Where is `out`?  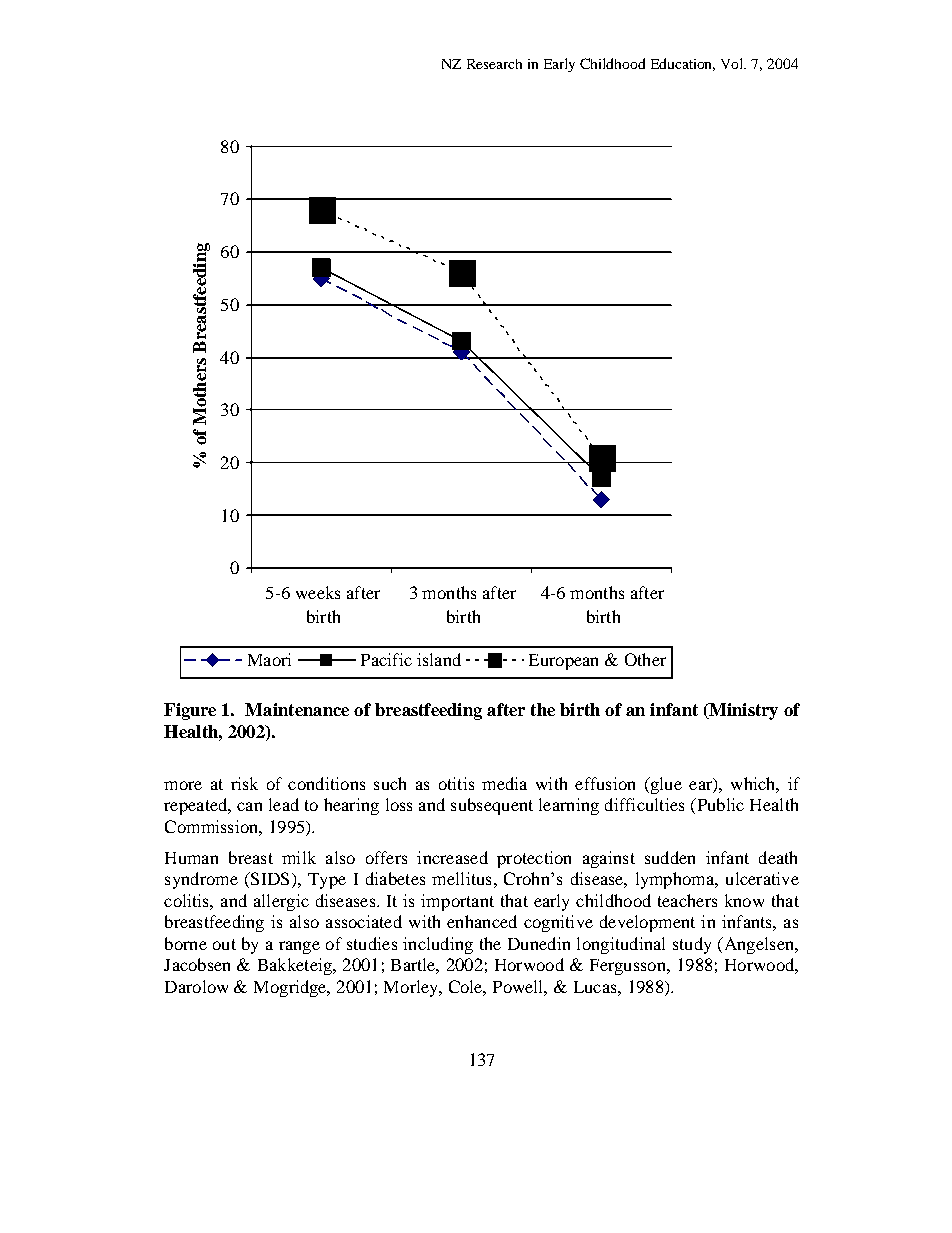
out is located at coordinates (224, 944).
